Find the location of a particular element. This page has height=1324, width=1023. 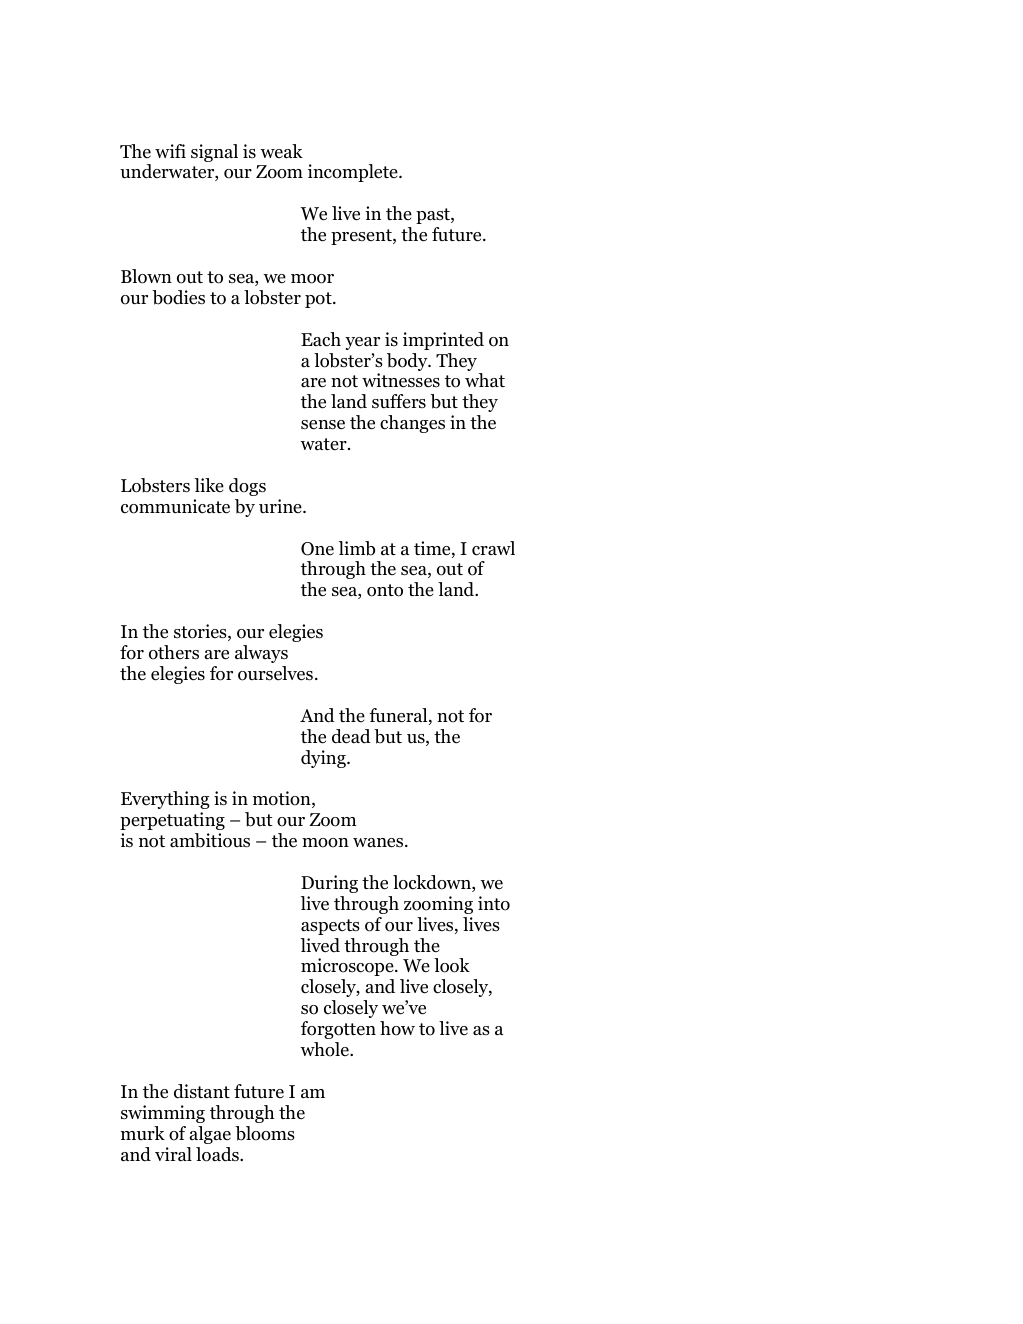

onto is located at coordinates (385, 590).
